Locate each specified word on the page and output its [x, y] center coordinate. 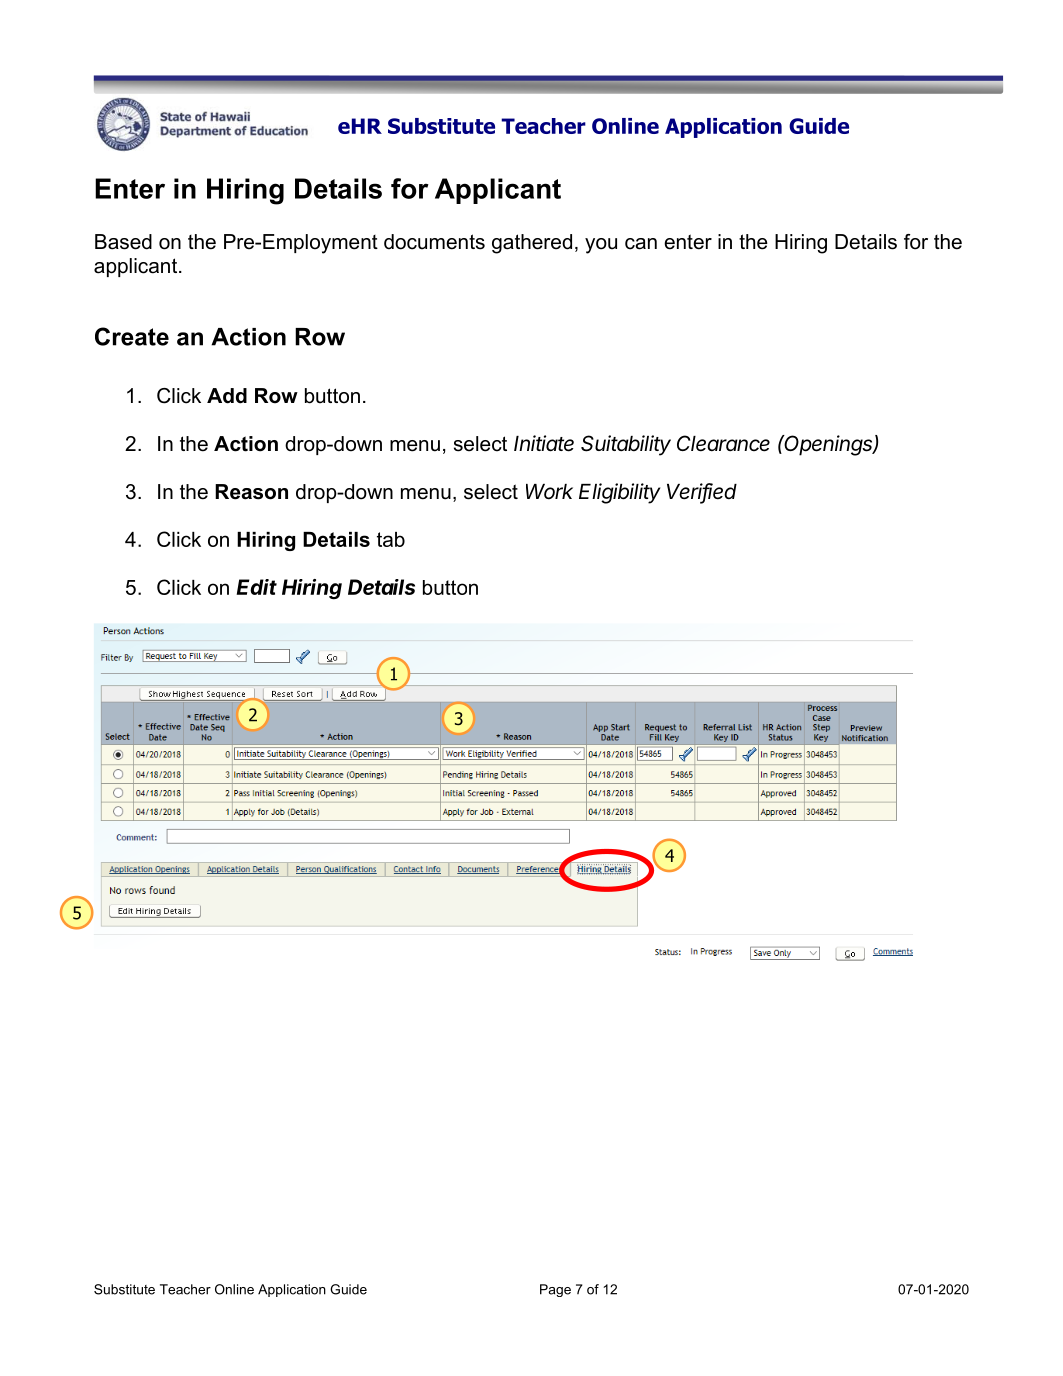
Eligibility [619, 493]
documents [434, 242]
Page [555, 1290]
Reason [251, 492]
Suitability [626, 445]
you [601, 246]
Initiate [544, 443]
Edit [256, 587]
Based [123, 242]
